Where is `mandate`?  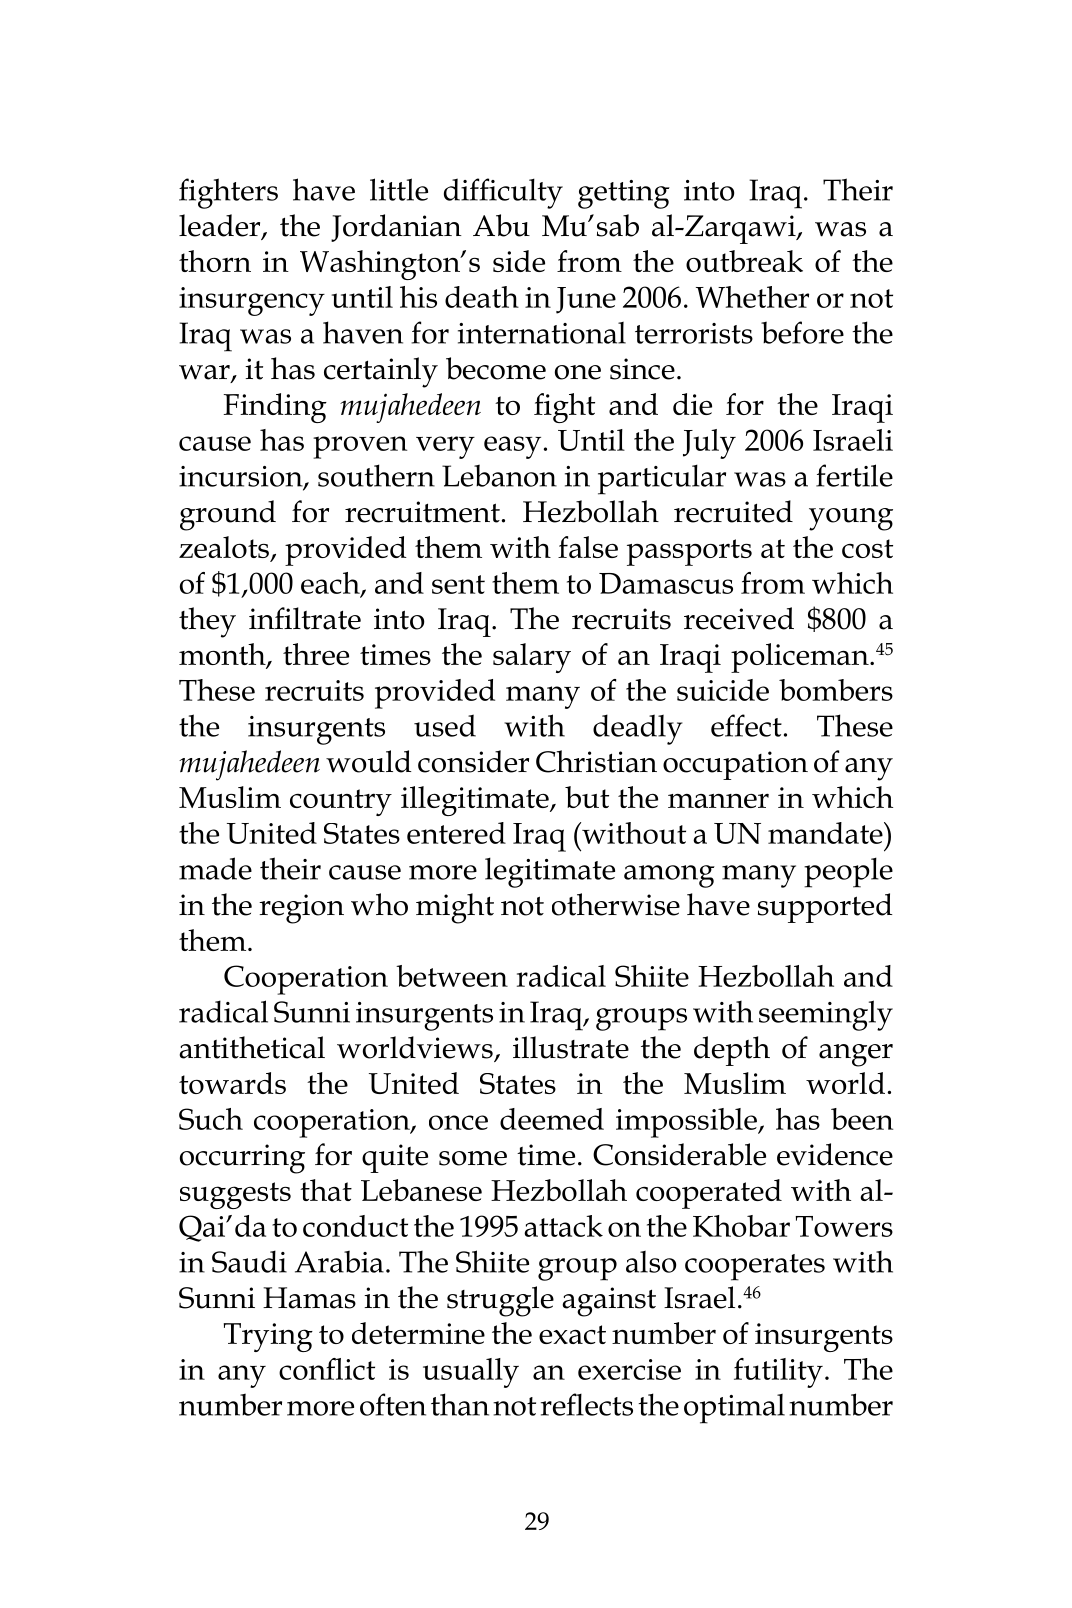 mandate is located at coordinates (826, 833).
